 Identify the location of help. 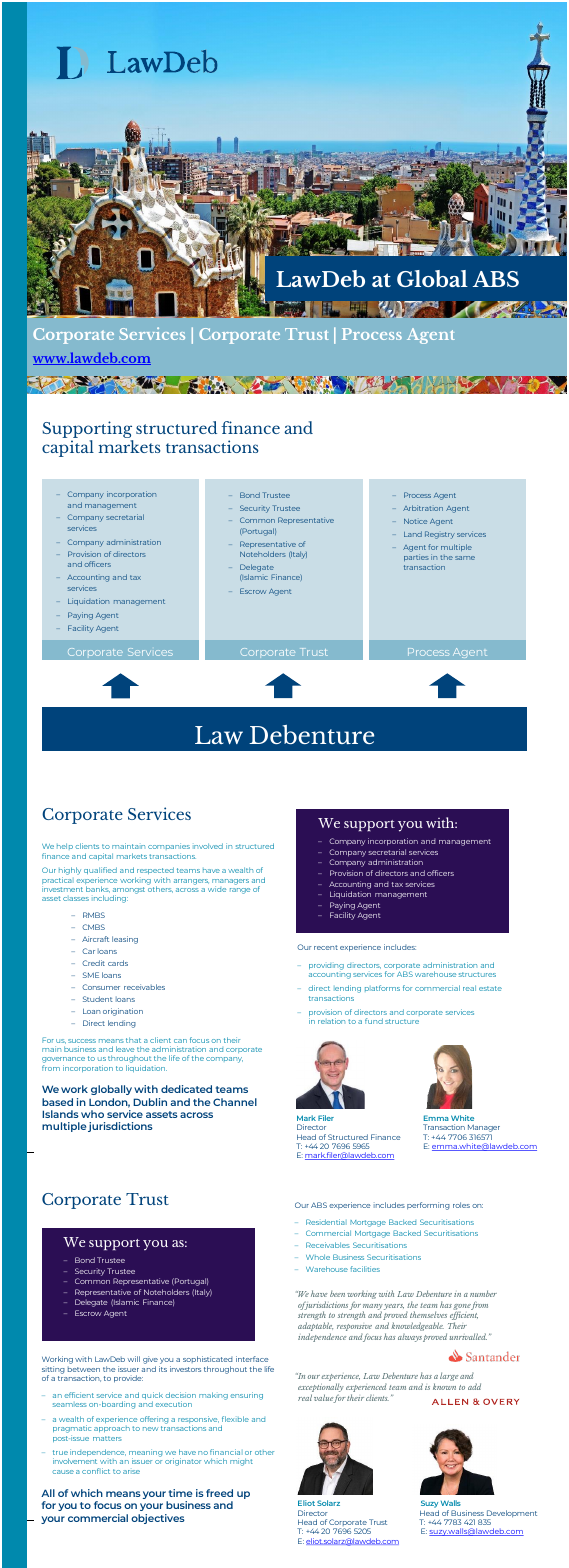
(65, 846).
